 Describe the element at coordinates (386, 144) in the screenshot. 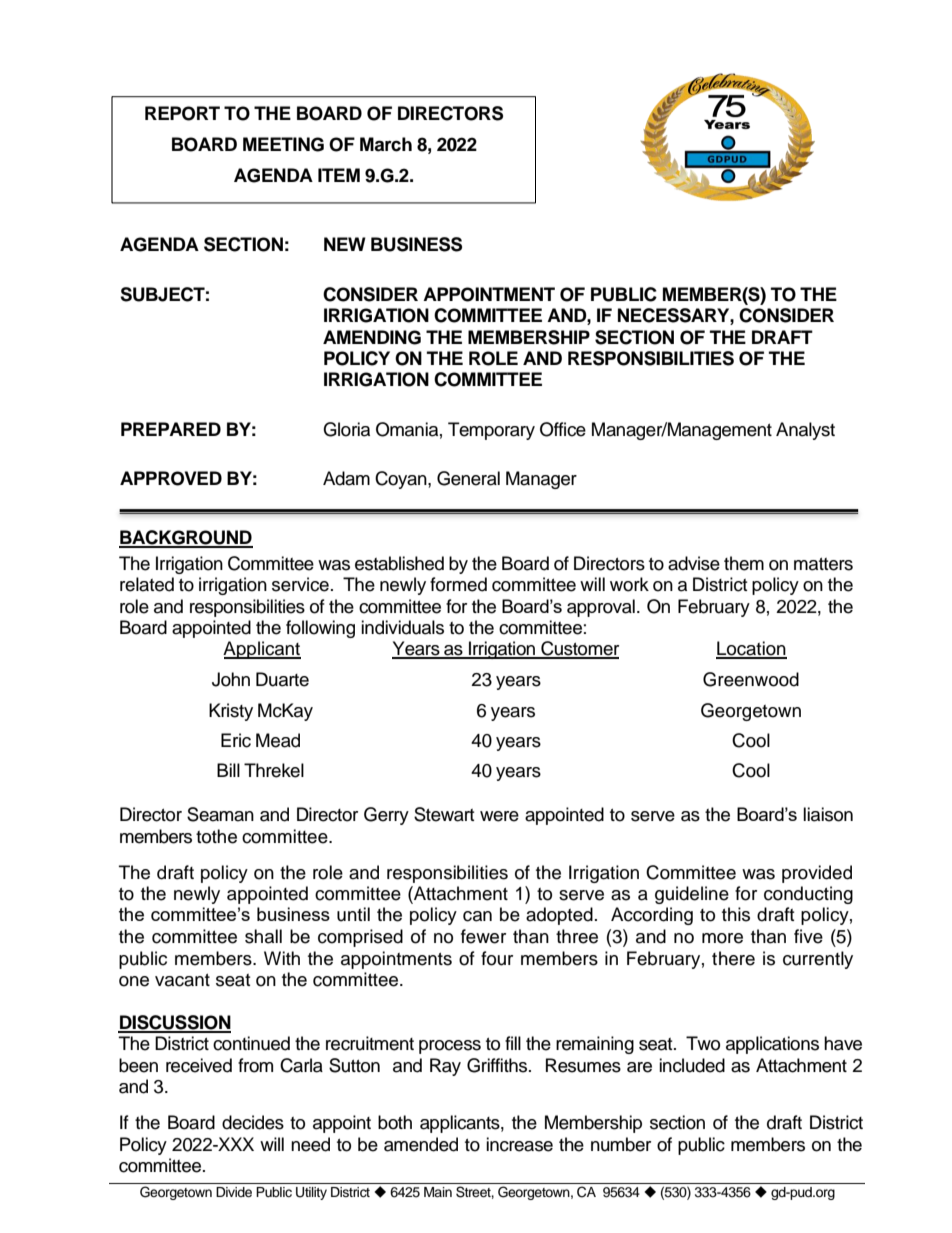

I see `March` at that location.
